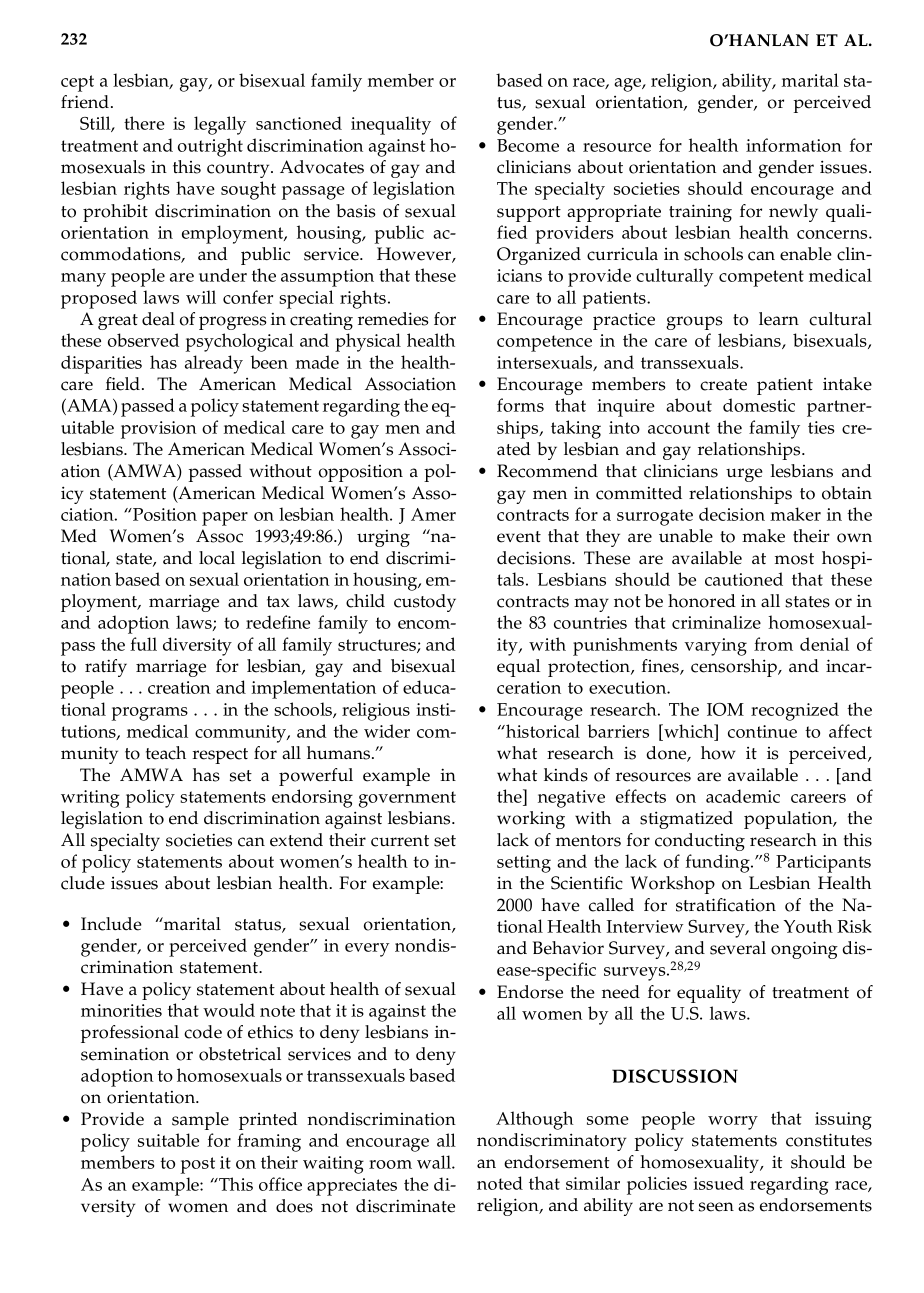  What do you see at coordinates (793, 213) in the page?
I see `newly` at bounding box center [793, 213].
